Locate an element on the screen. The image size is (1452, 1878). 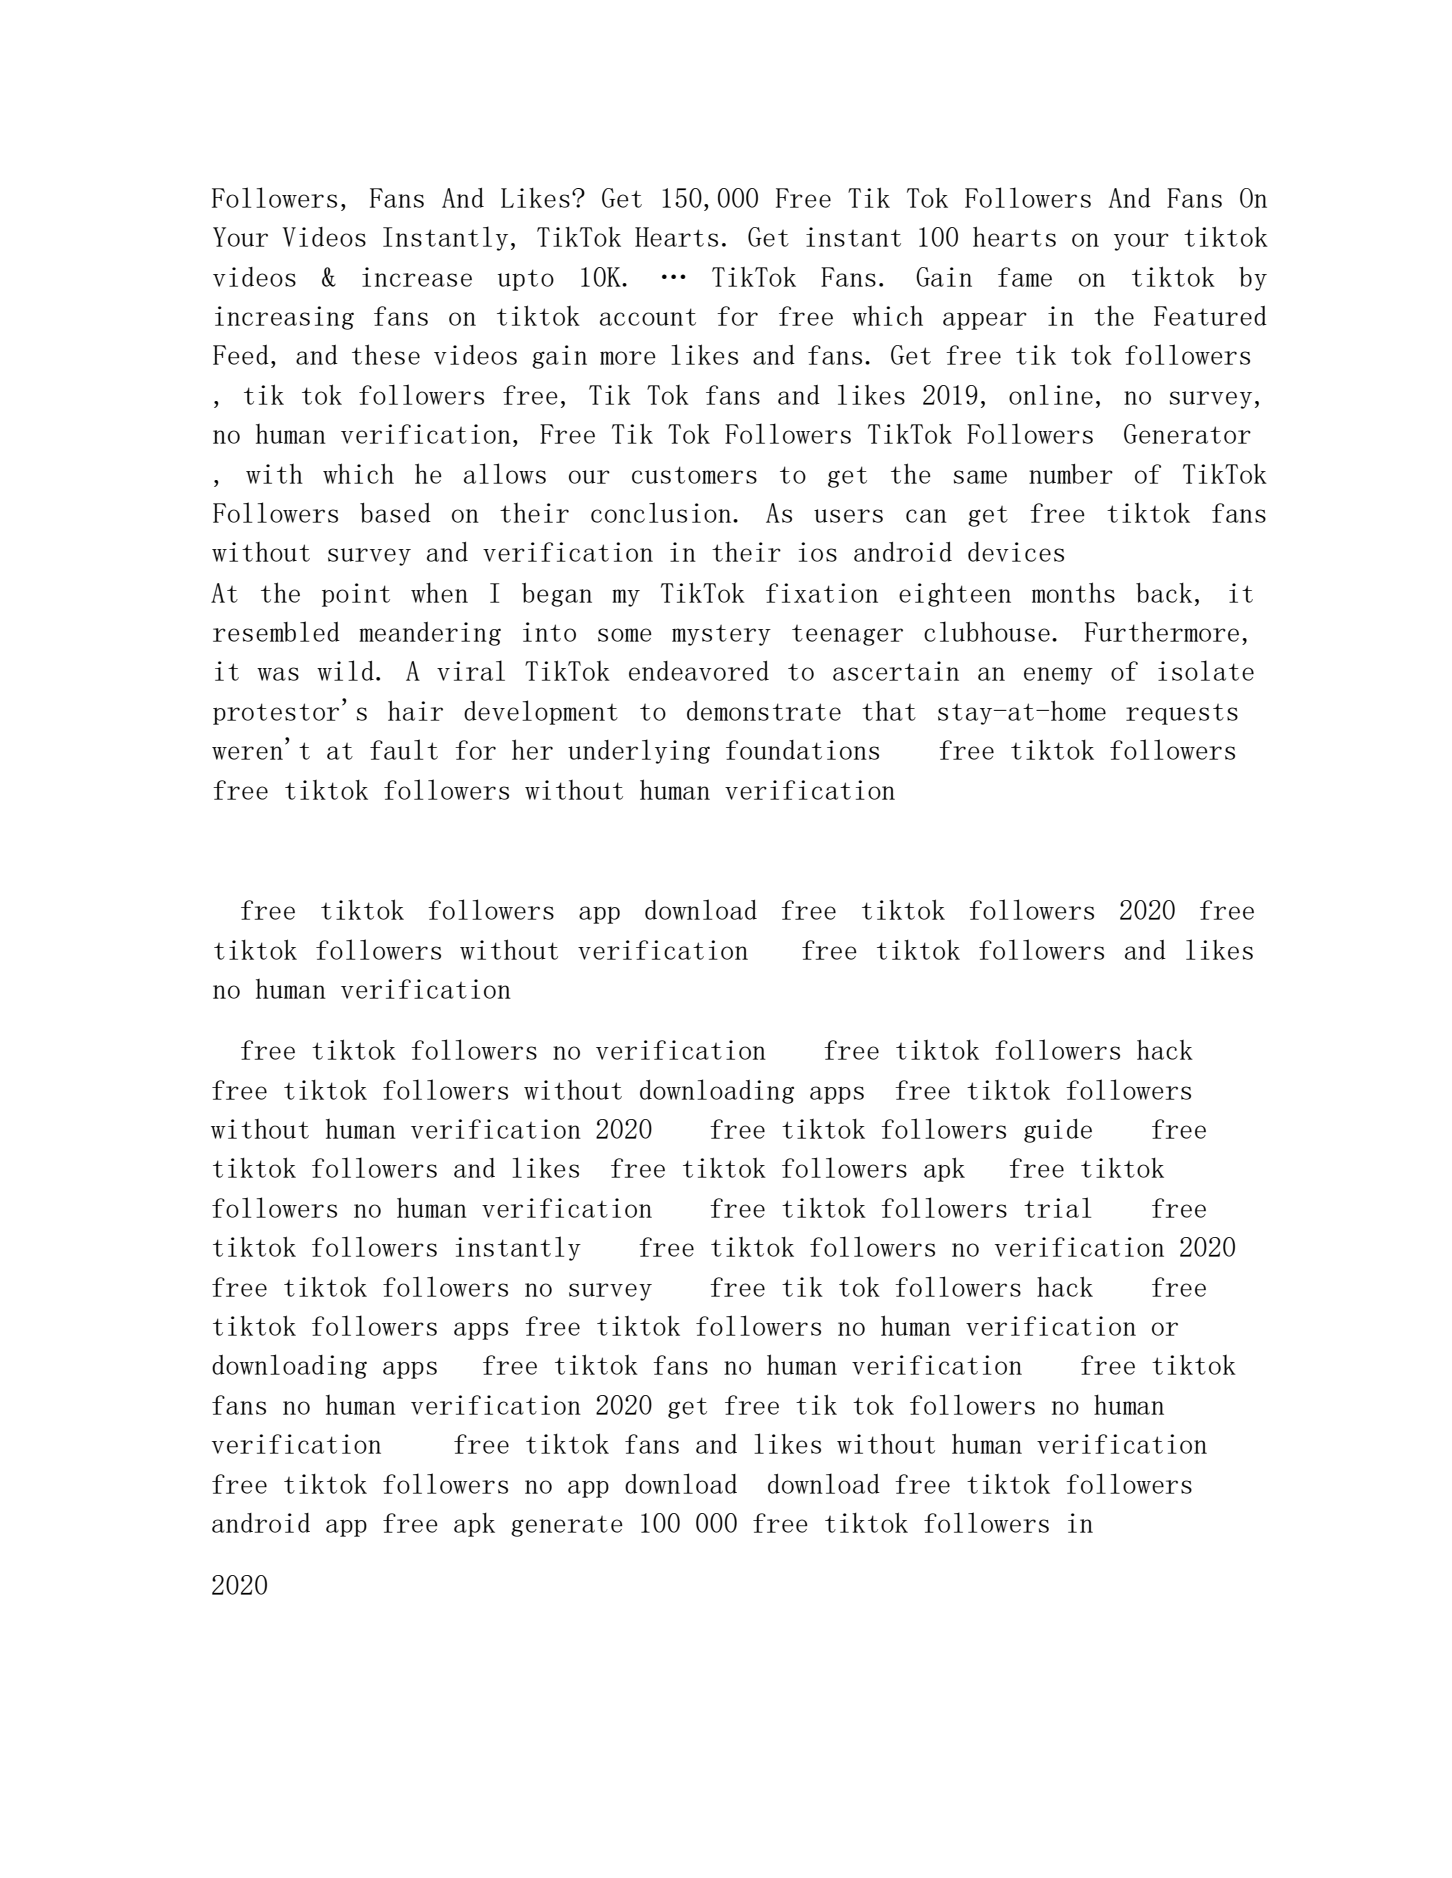
trial is located at coordinates (1057, 1207).
